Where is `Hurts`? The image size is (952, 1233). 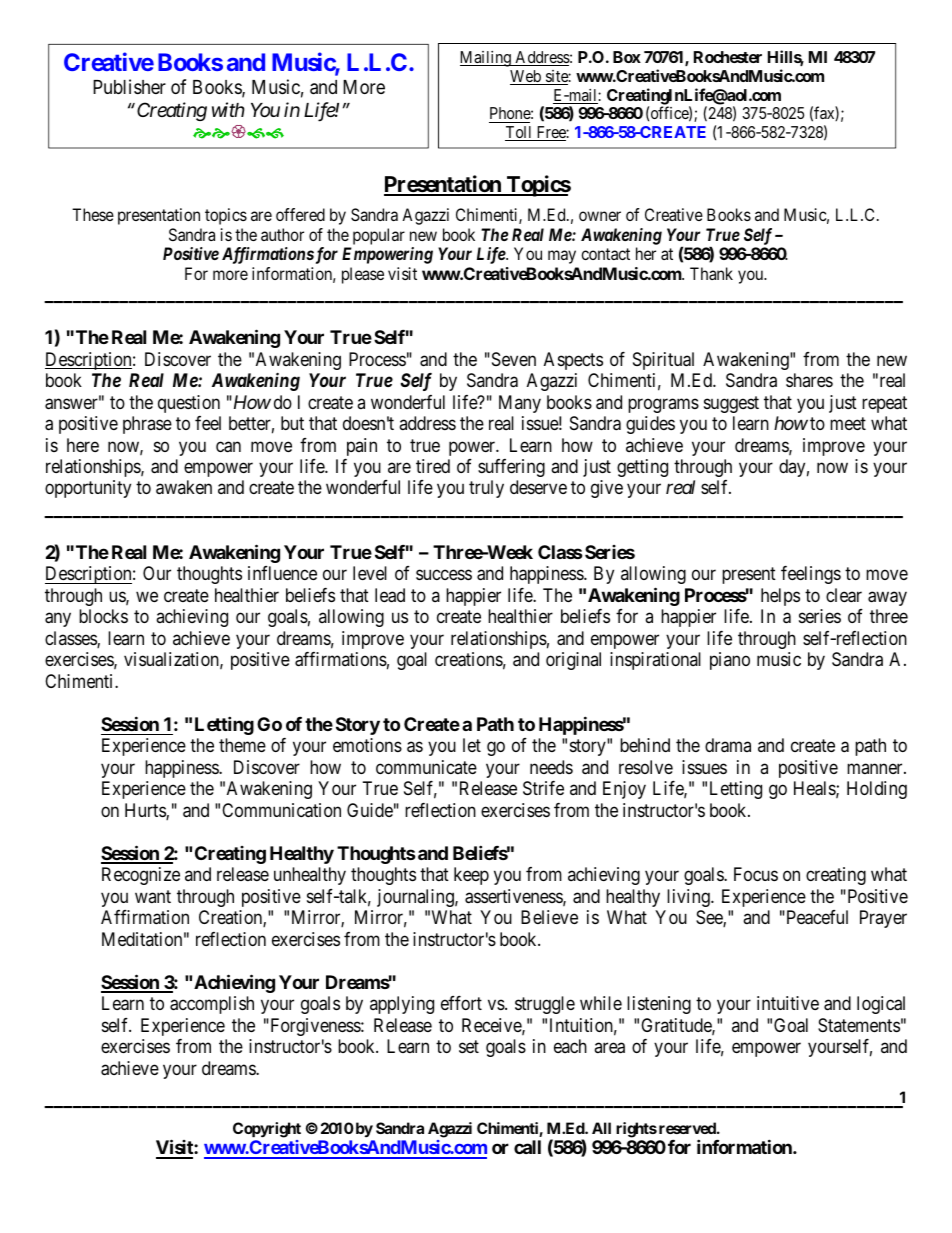
Hurts is located at coordinates (146, 811).
